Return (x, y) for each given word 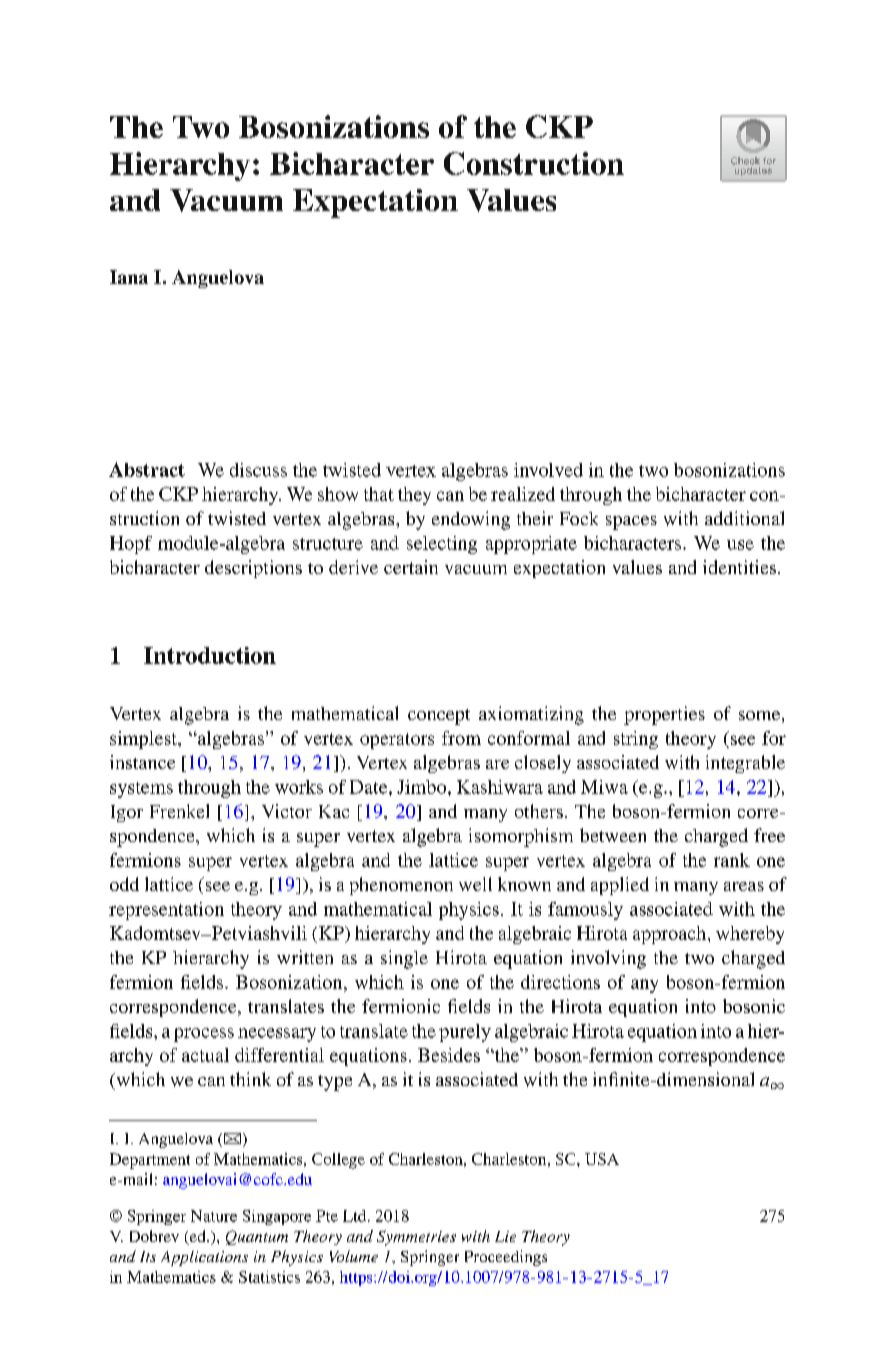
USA (602, 1159)
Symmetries (416, 1238)
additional (744, 518)
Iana (129, 277)
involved (548, 470)
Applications (204, 1258)
